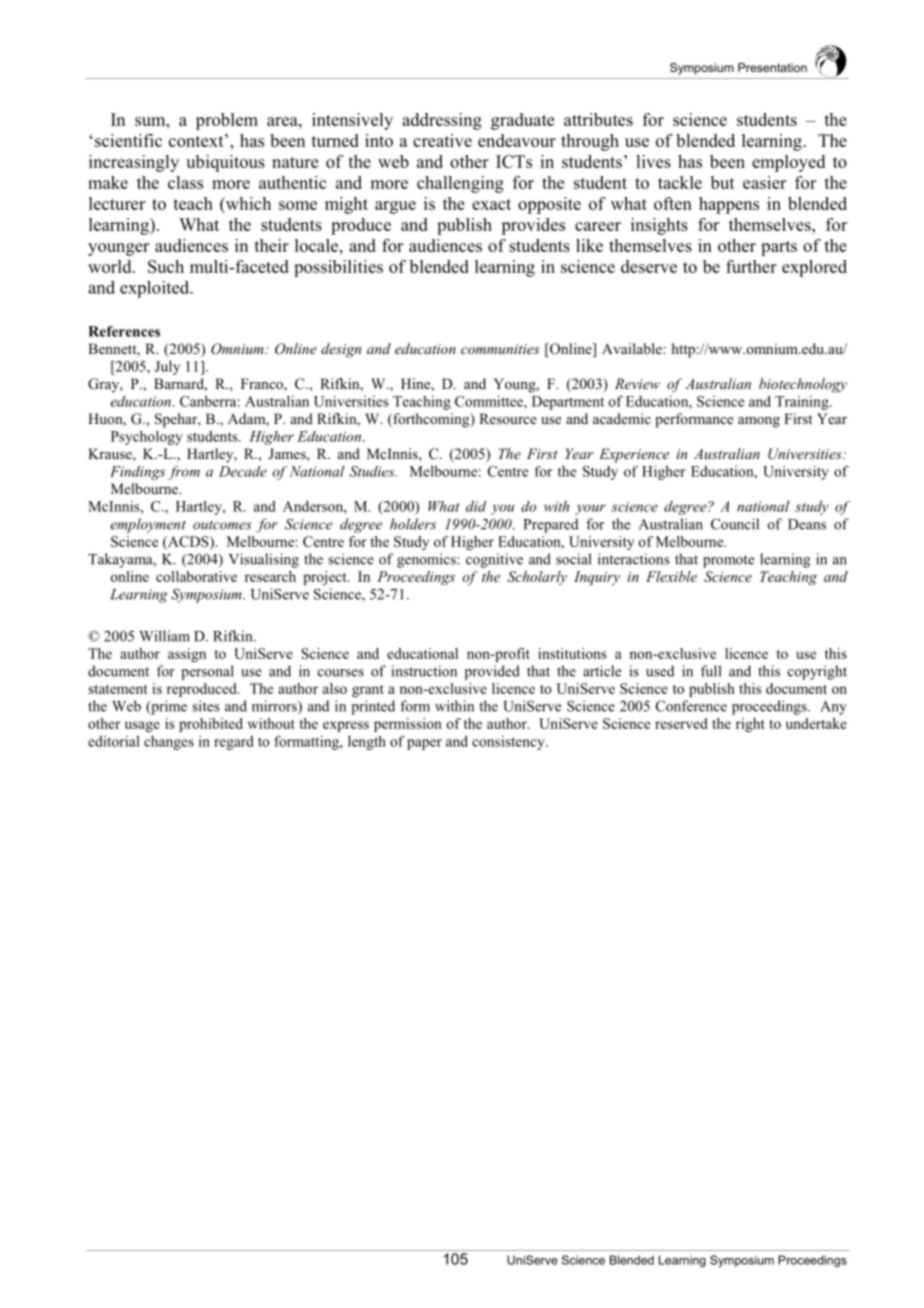 The width and height of the screenshot is (924, 1308). I want to click on addressing, so click(442, 121).
